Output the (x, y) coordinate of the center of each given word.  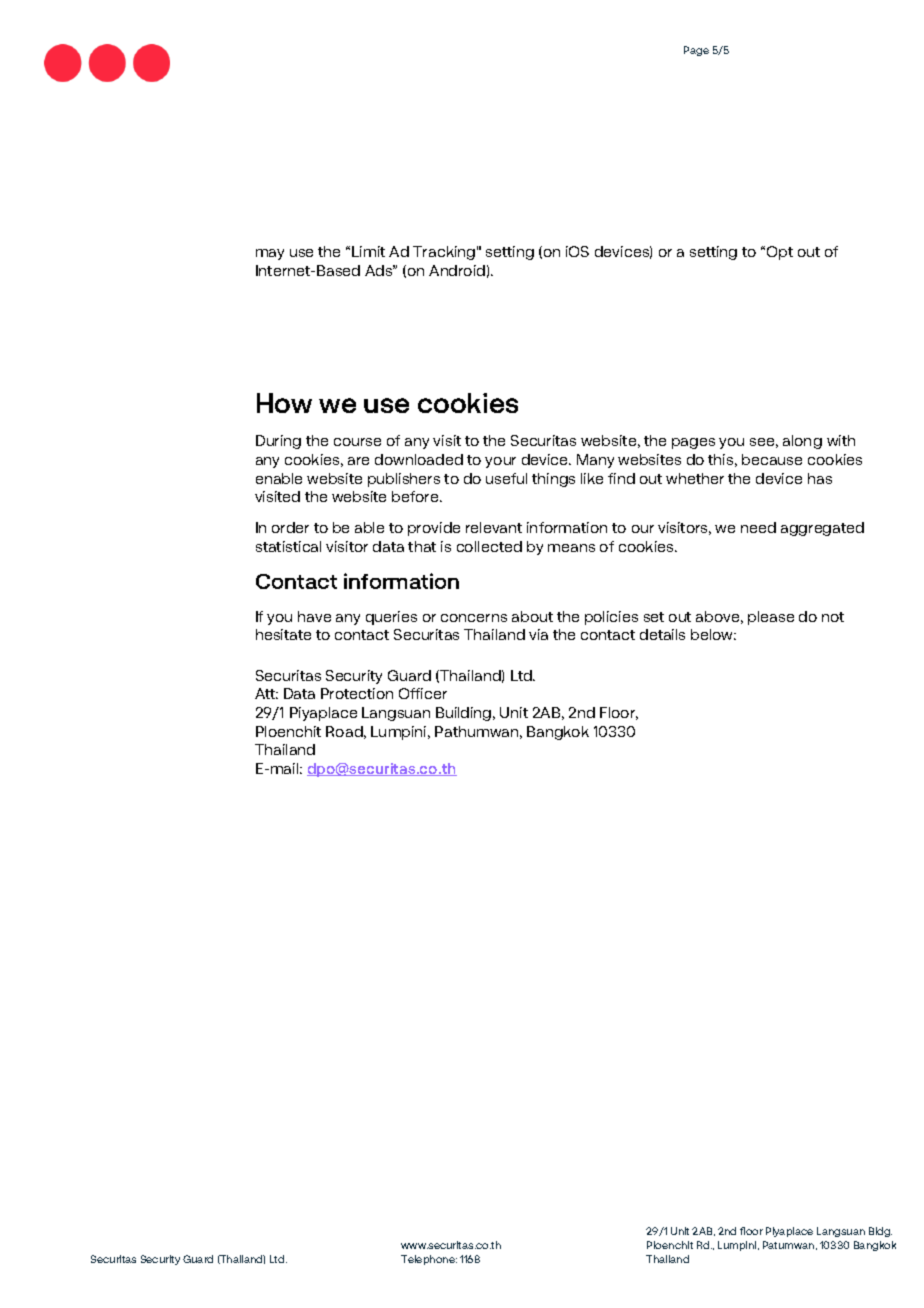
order (290, 527)
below (713, 634)
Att (266, 693)
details (662, 634)
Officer (423, 693)
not (833, 617)
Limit (368, 251)
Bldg (880, 1232)
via (538, 634)
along (802, 442)
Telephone (429, 1260)
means (571, 548)
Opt (780, 253)
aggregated (822, 529)
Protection (357, 693)
